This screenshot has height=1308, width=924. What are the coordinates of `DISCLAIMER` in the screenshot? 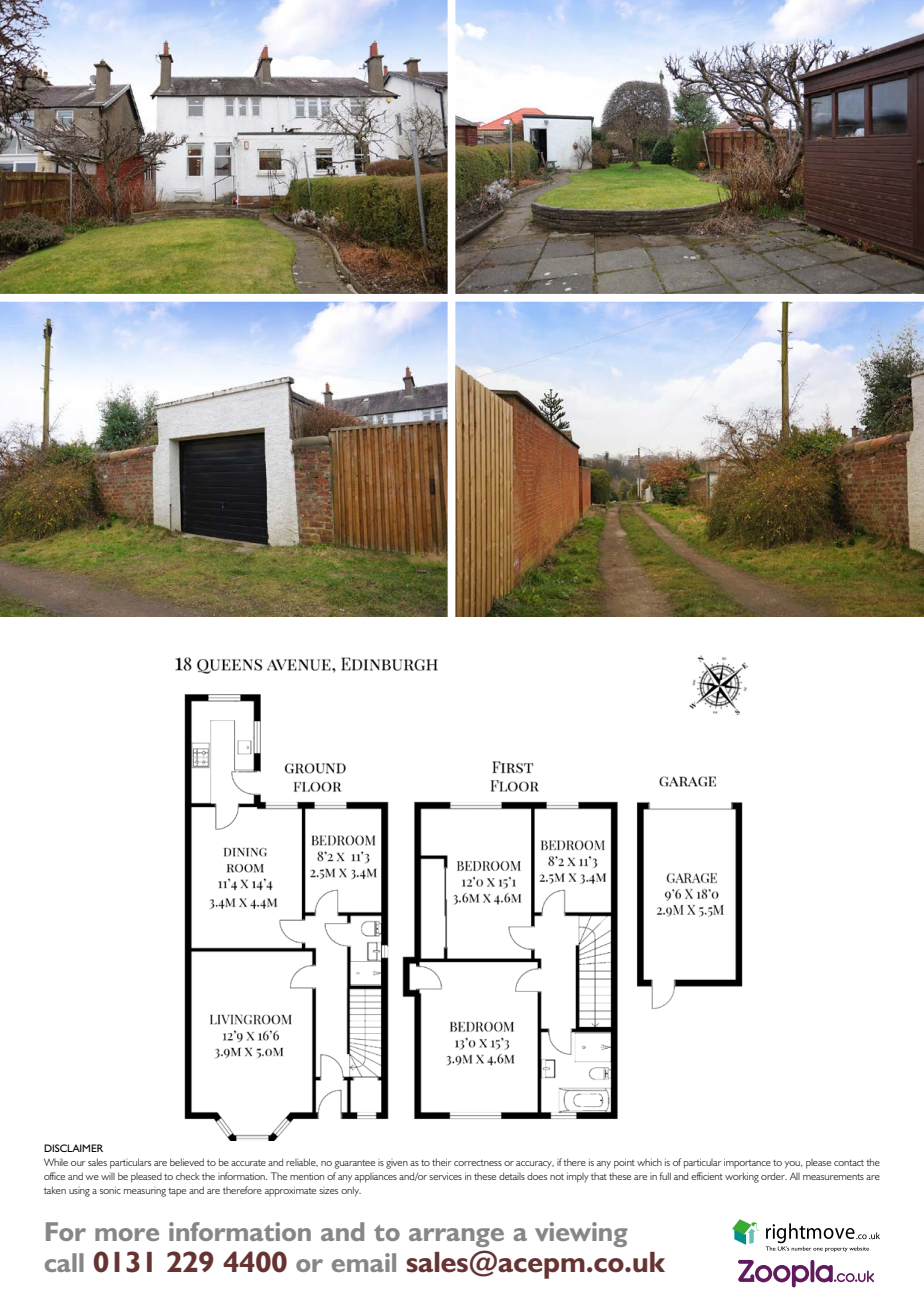 It's located at (73, 1148).
